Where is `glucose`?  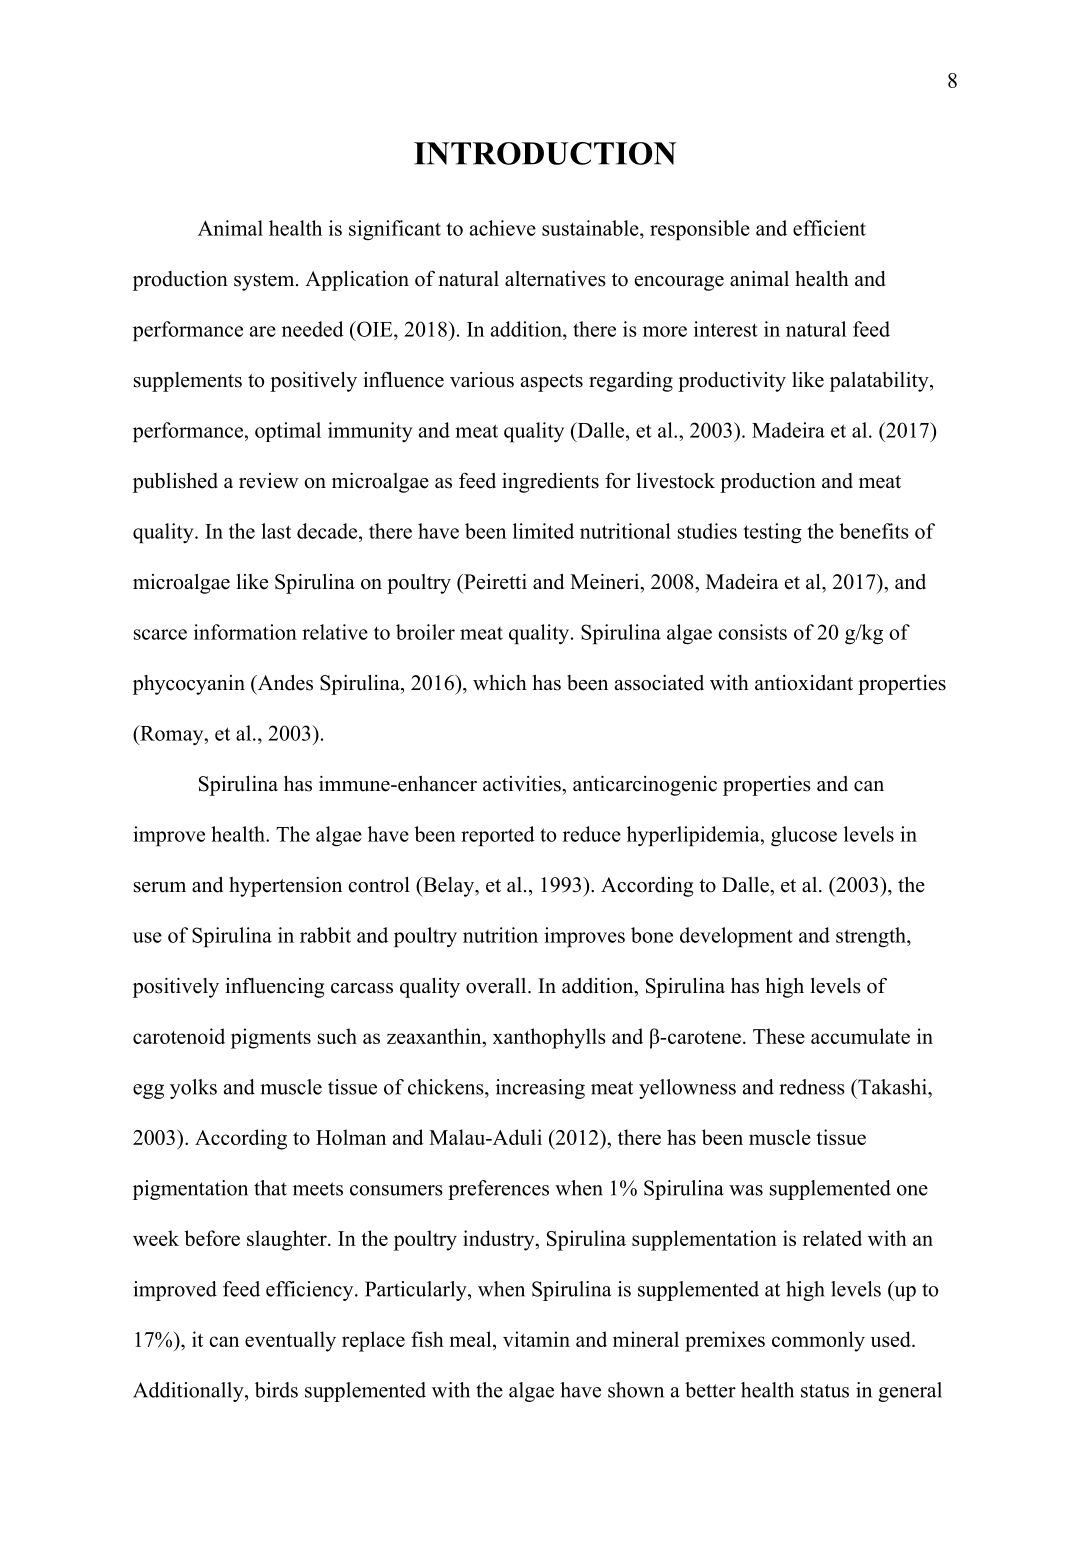
glucose is located at coordinates (804, 836).
